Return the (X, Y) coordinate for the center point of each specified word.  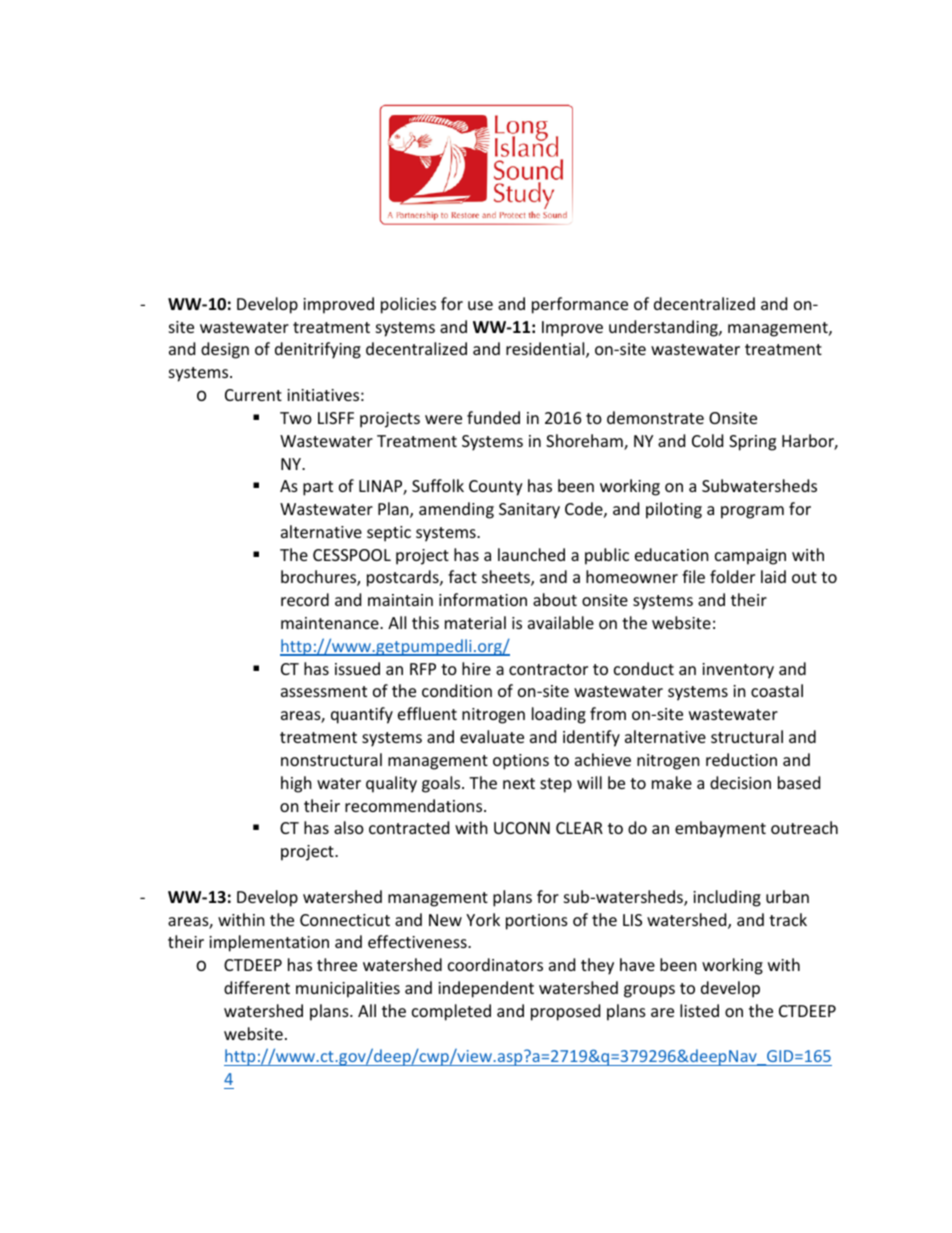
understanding (664, 328)
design (225, 350)
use (480, 305)
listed (699, 1010)
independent (486, 989)
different (257, 987)
